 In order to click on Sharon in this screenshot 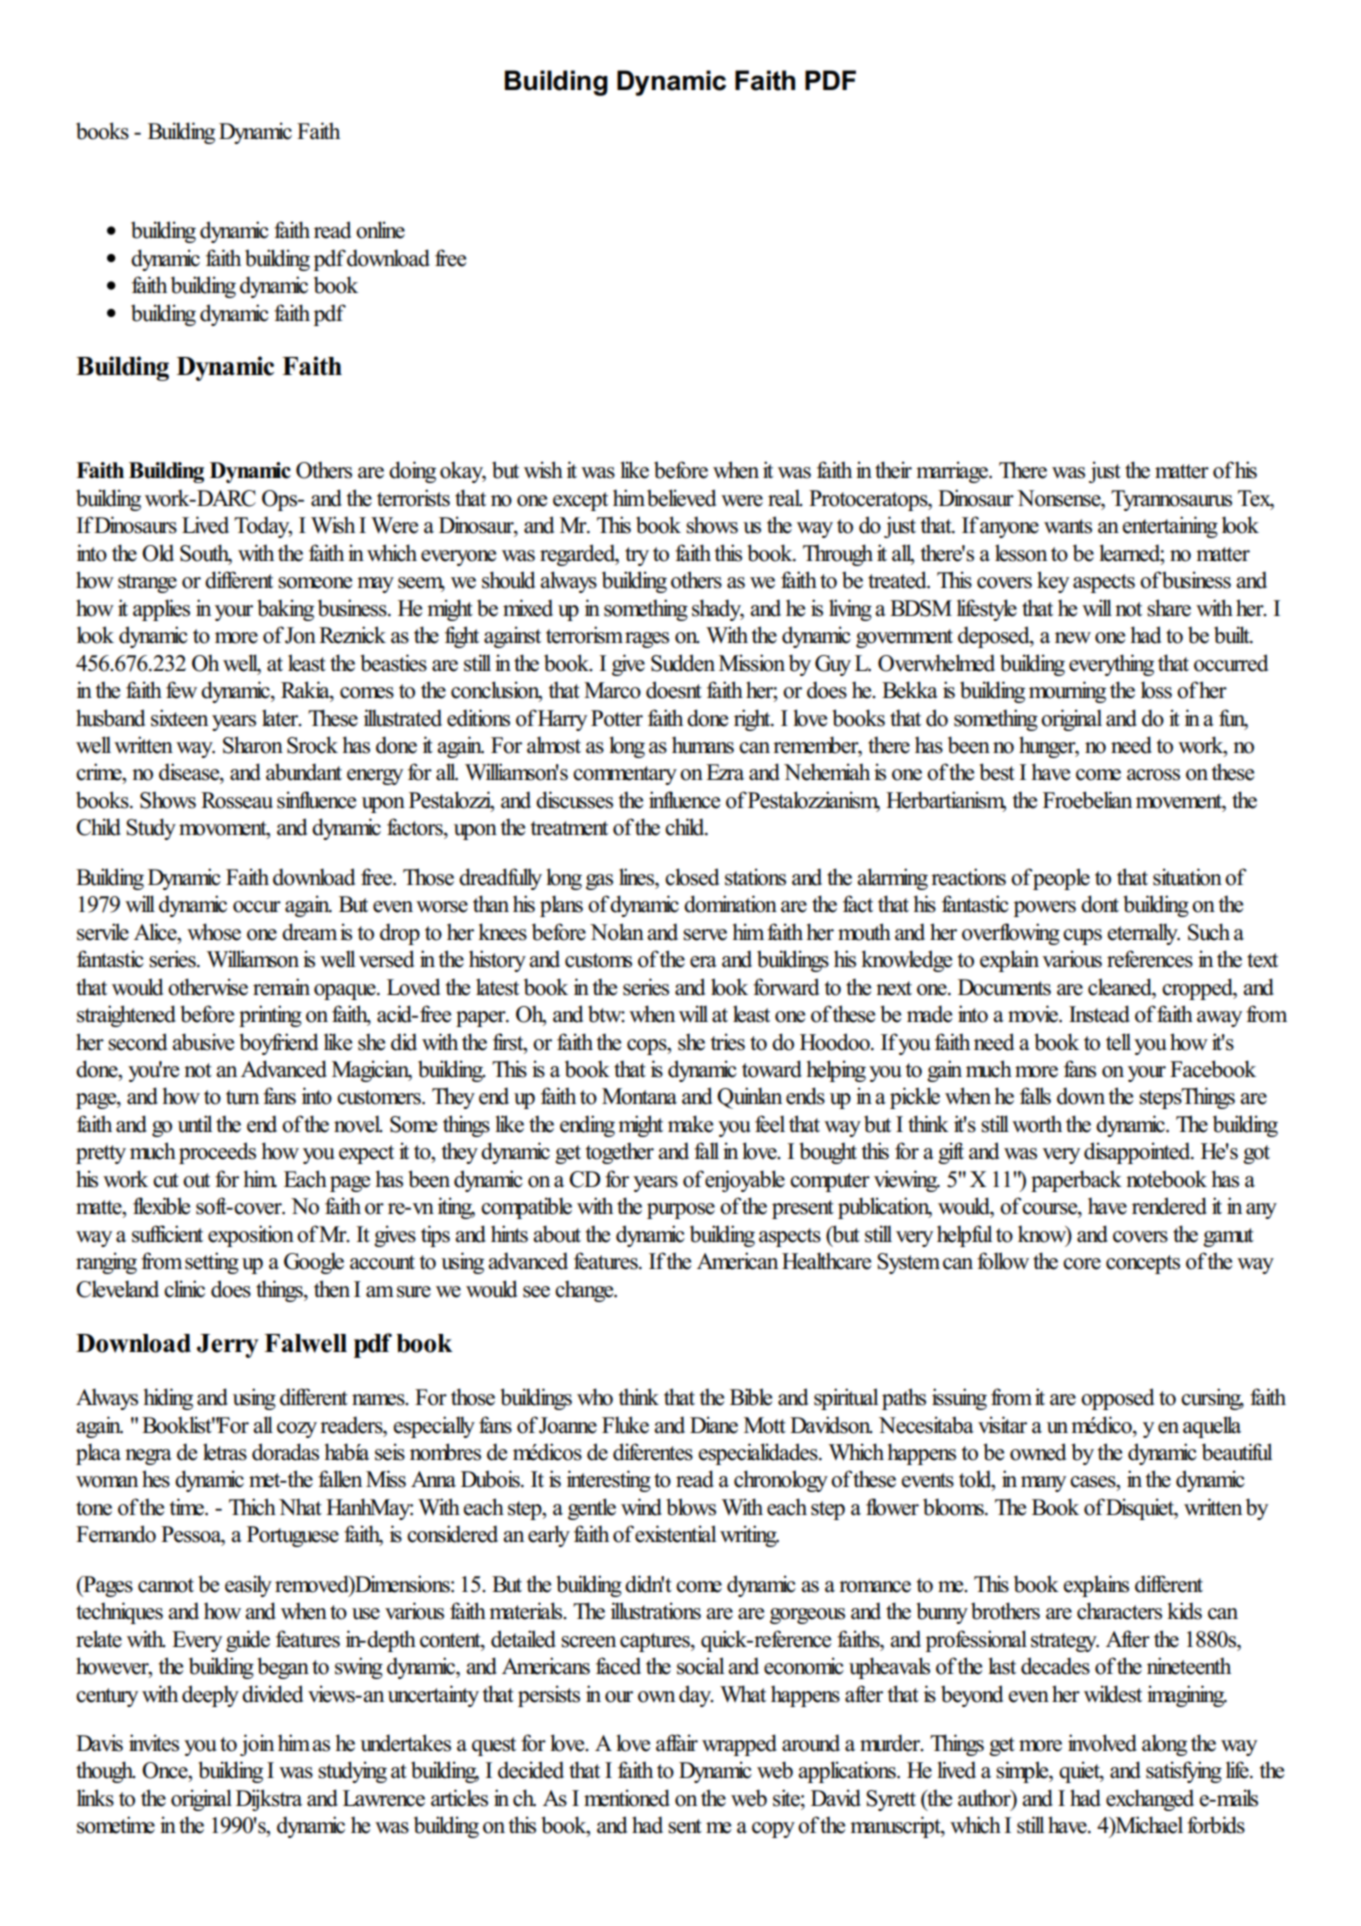, I will do `click(253, 745)`.
